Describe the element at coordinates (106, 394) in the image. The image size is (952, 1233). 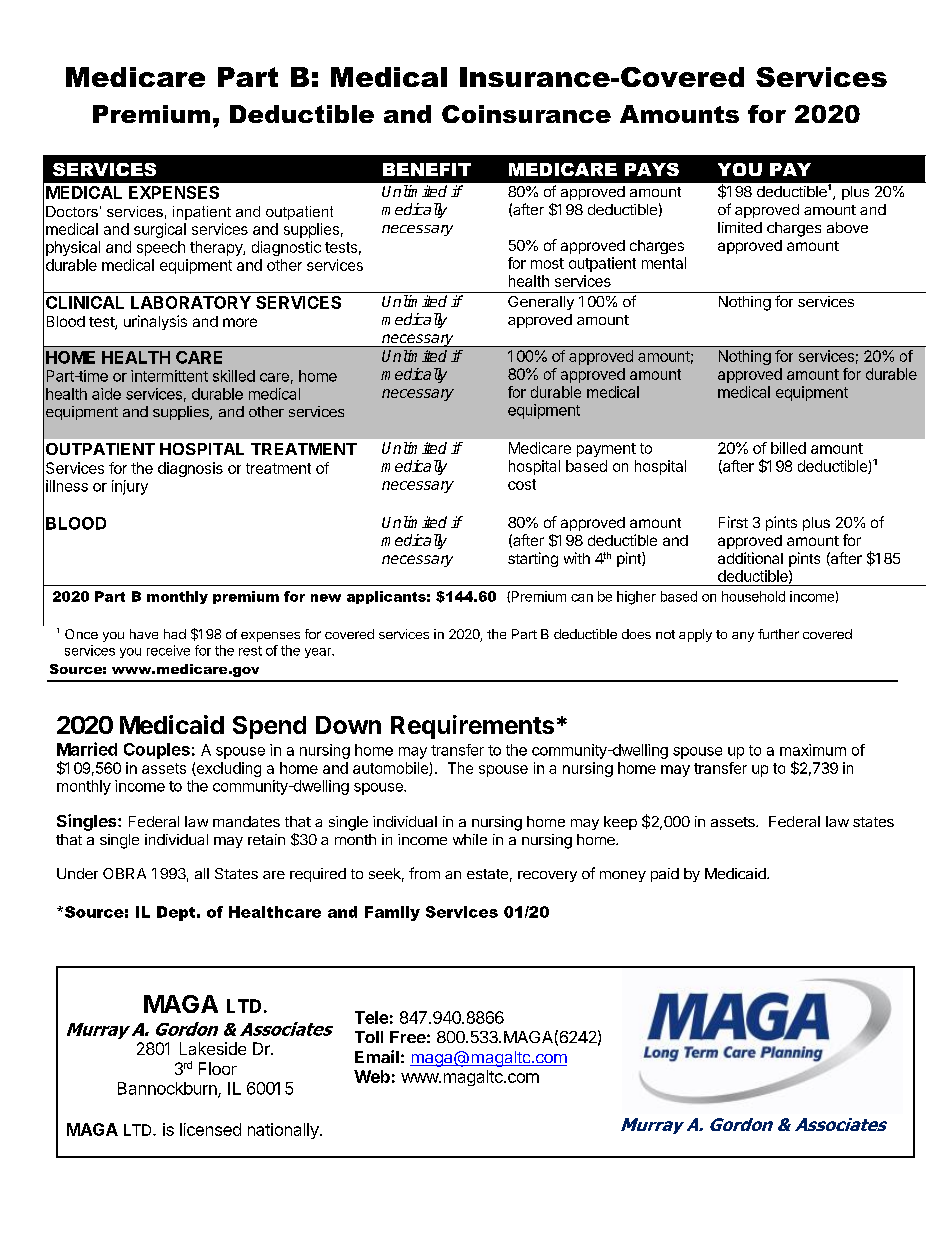
I see `aide` at that location.
